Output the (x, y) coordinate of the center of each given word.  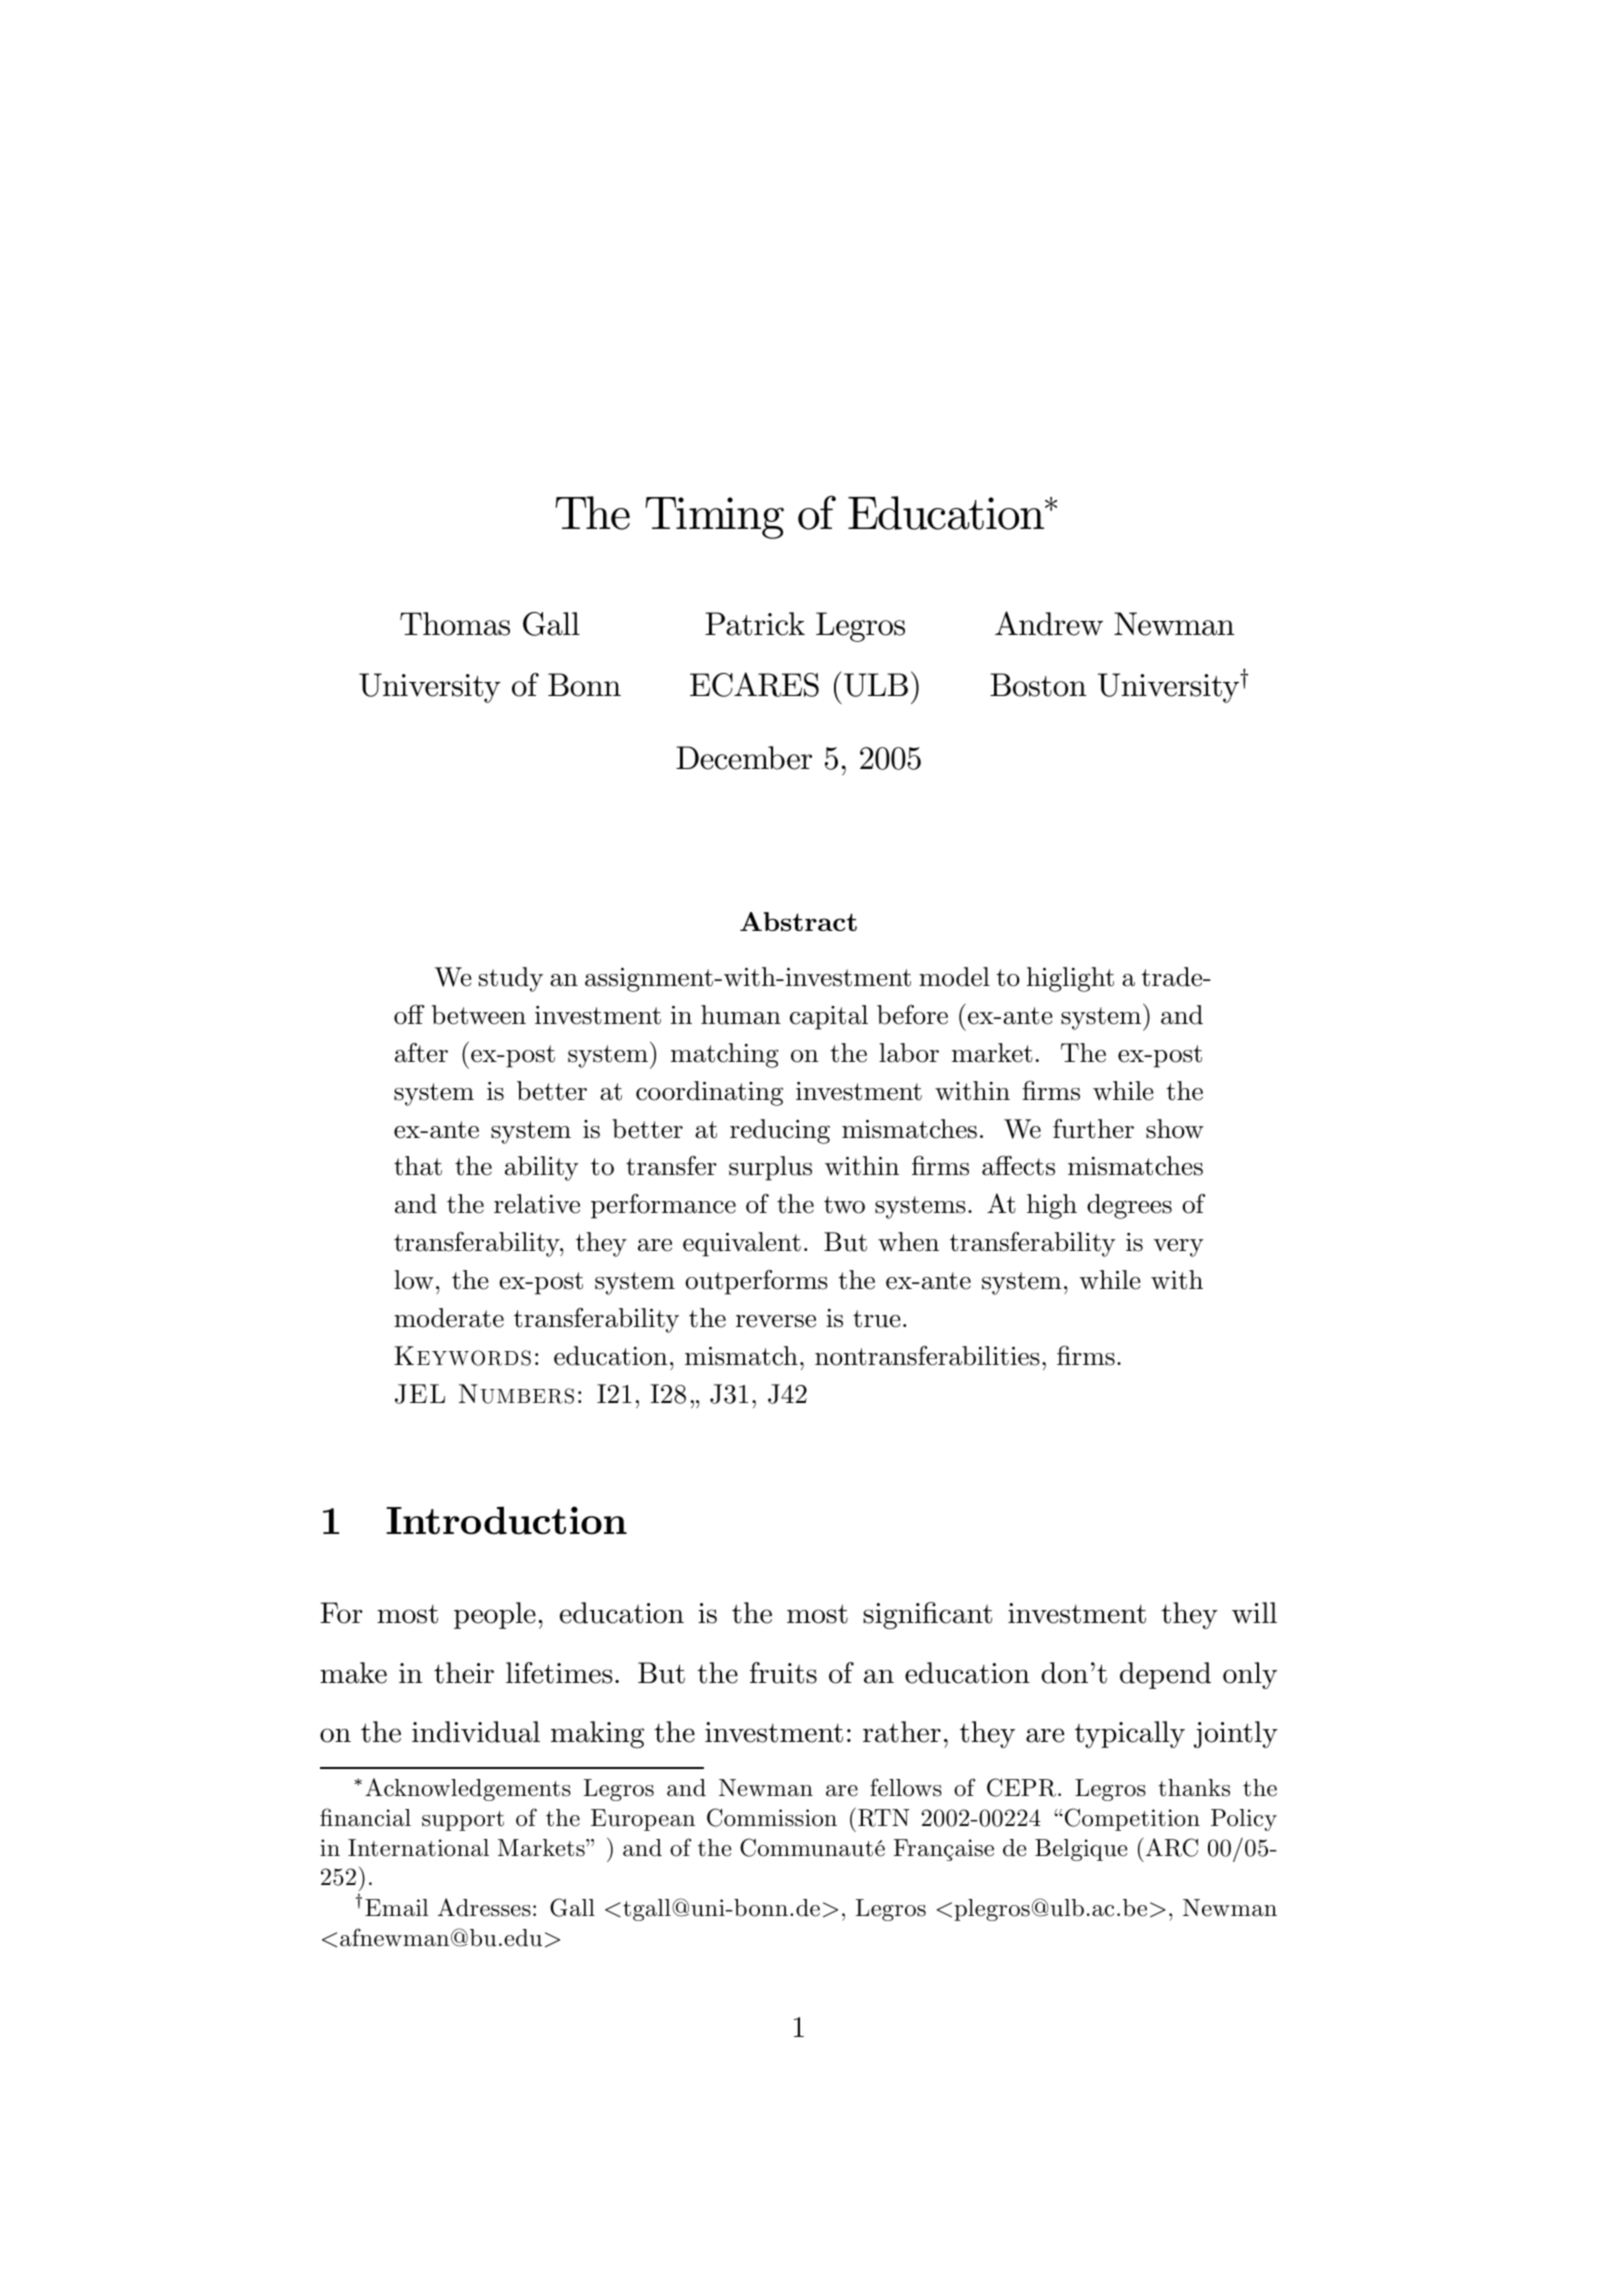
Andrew (1049, 623)
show (1175, 1129)
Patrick (755, 624)
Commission (772, 1817)
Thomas (455, 624)
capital (829, 1017)
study (511, 979)
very (1179, 1248)
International (418, 1848)
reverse (776, 1321)
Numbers (516, 1394)
